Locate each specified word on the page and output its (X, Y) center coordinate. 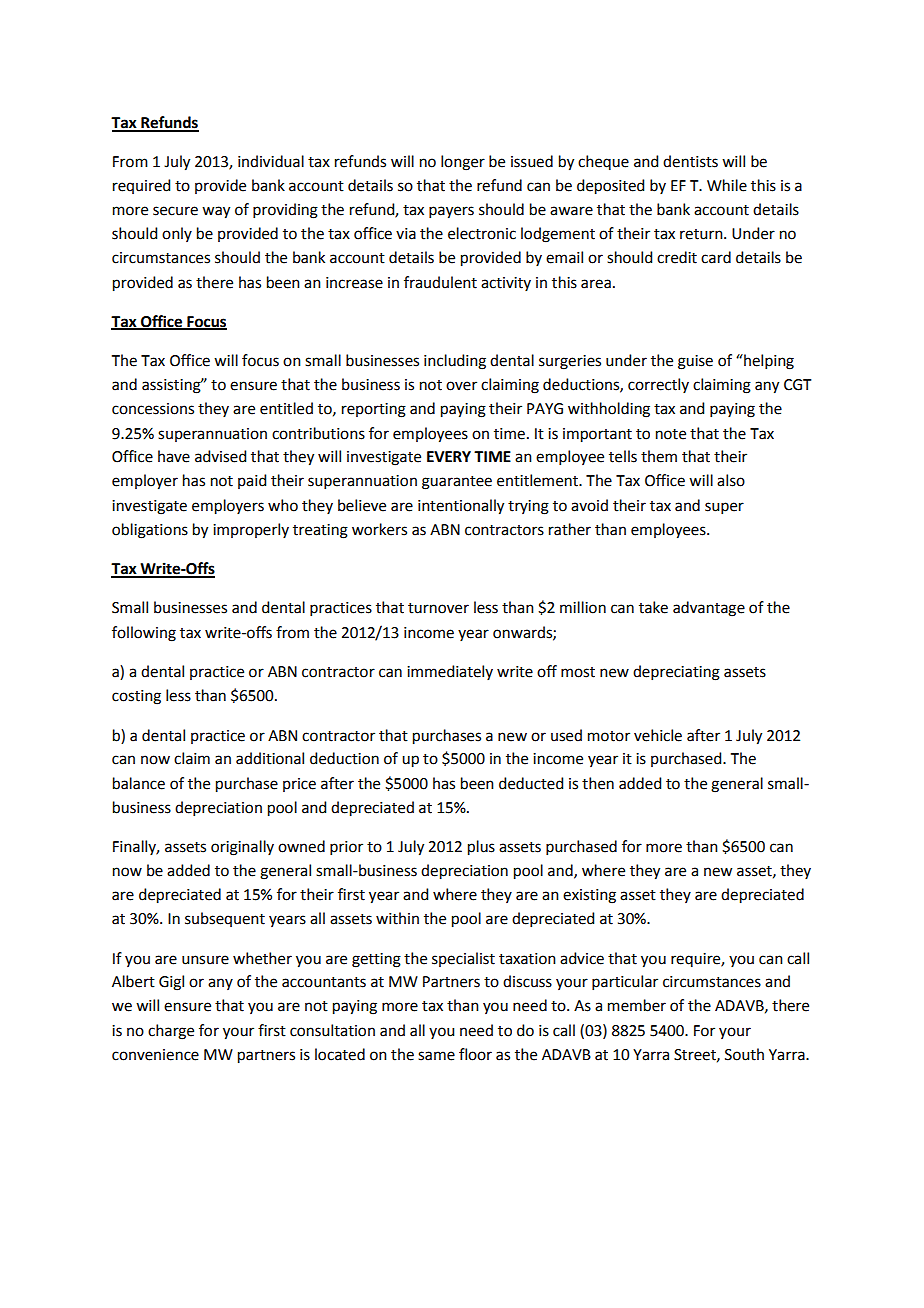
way (216, 212)
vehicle (658, 735)
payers (451, 212)
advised (220, 456)
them (659, 456)
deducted (531, 783)
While (727, 185)
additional (270, 758)
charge (171, 1032)
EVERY (449, 456)
